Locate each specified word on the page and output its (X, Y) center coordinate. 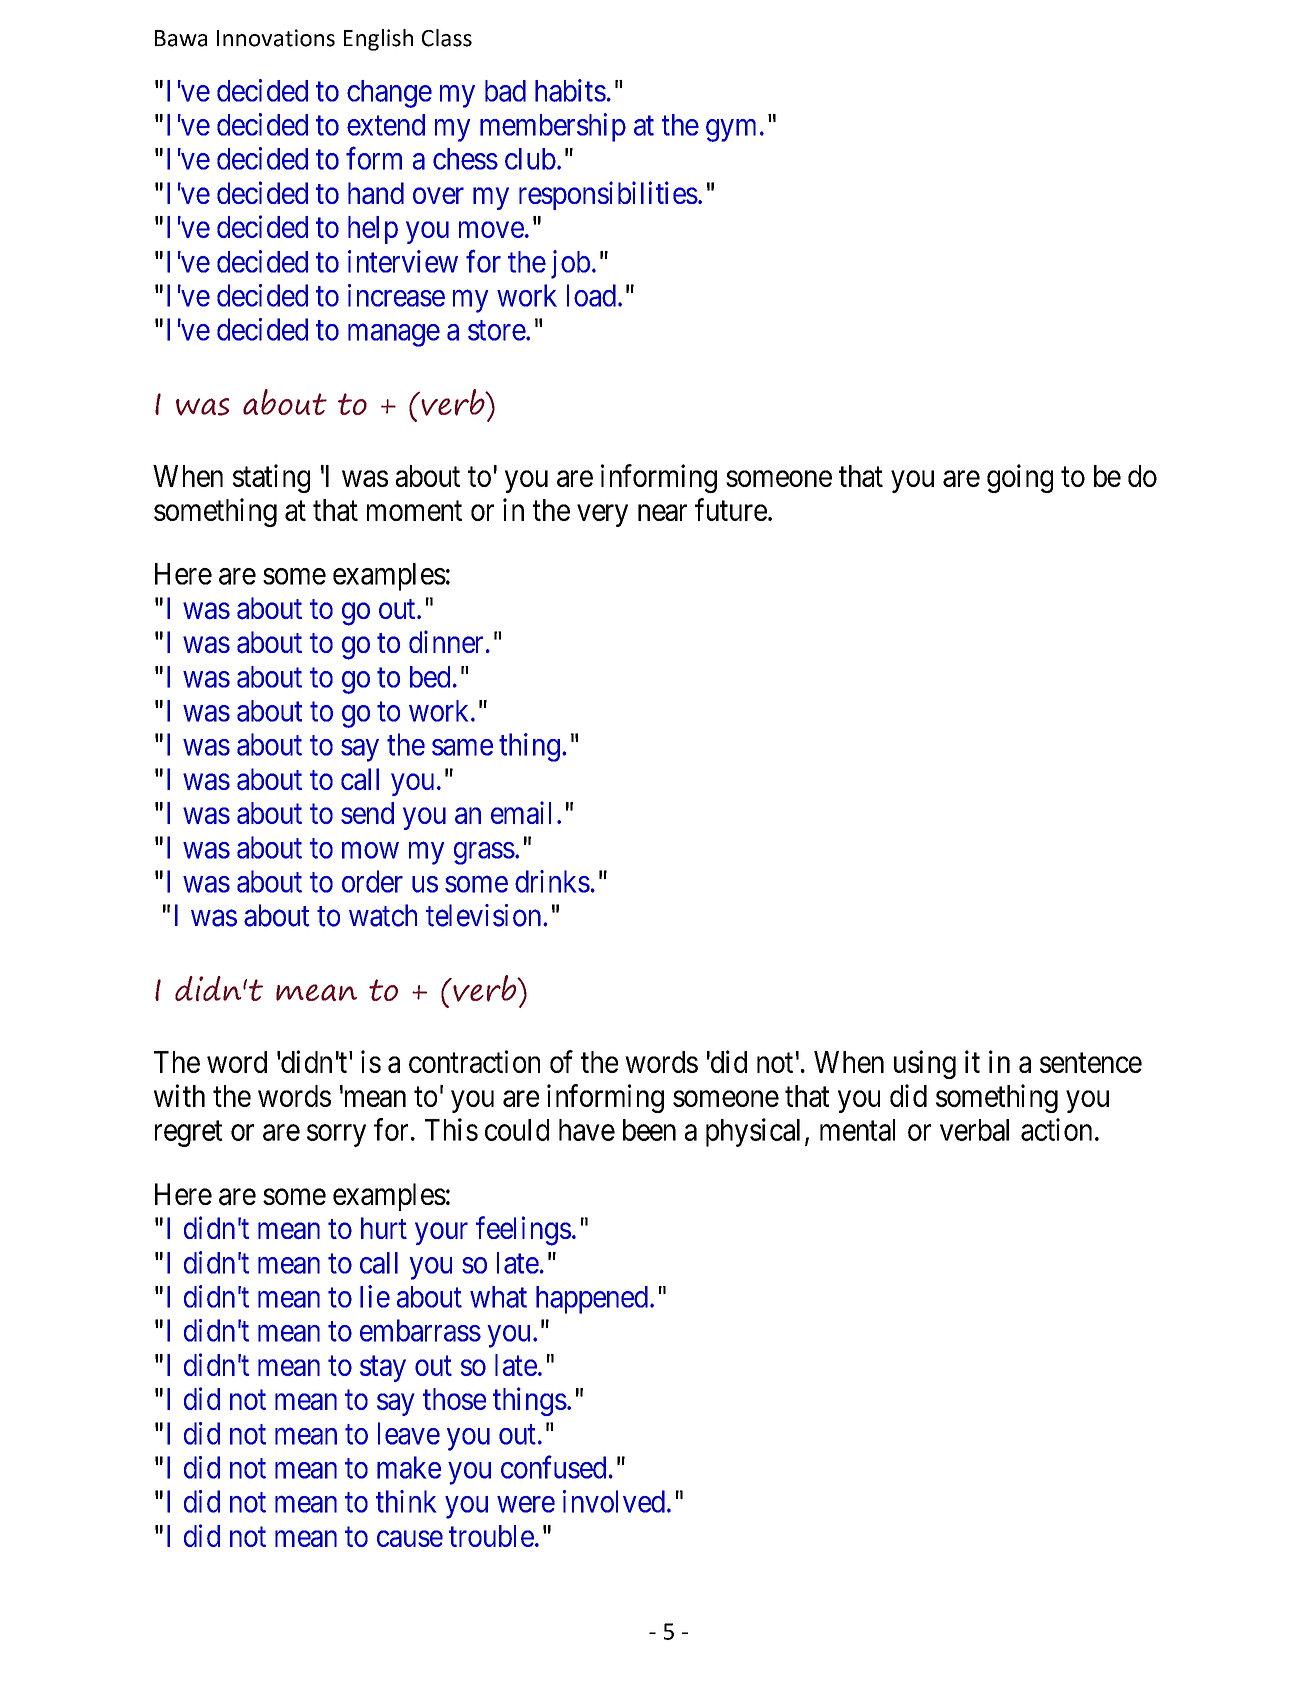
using (925, 1064)
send (367, 813)
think (406, 1501)
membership (553, 127)
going (1020, 478)
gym (731, 130)
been (649, 1130)
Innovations (276, 38)
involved (614, 1501)
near (662, 513)
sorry (336, 1136)
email (521, 812)
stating (271, 478)
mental (857, 1130)
